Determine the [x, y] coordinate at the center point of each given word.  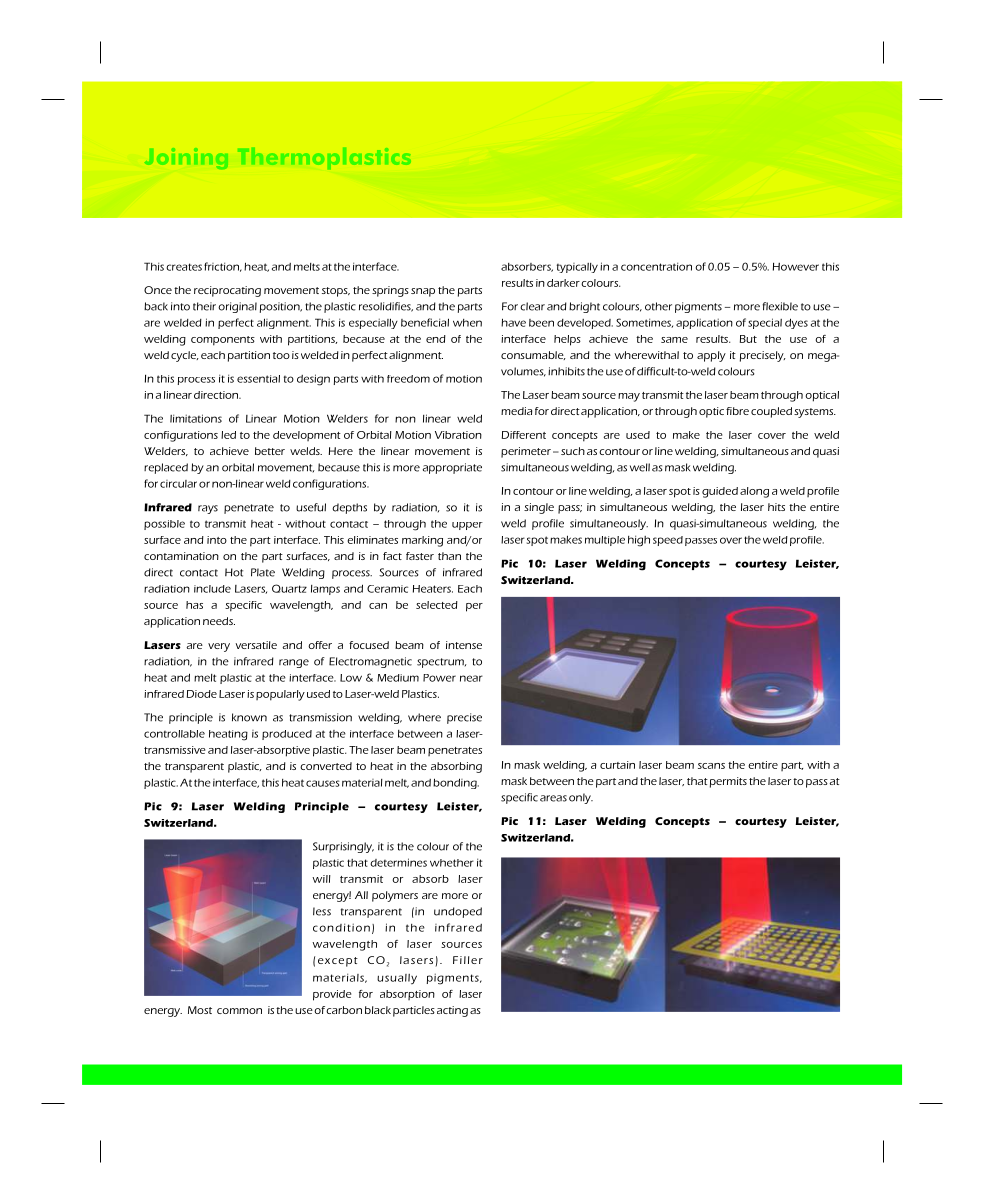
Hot [234, 572]
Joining [186, 158]
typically [577, 268]
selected [437, 605]
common [239, 1011]
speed [668, 541]
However [796, 266]
